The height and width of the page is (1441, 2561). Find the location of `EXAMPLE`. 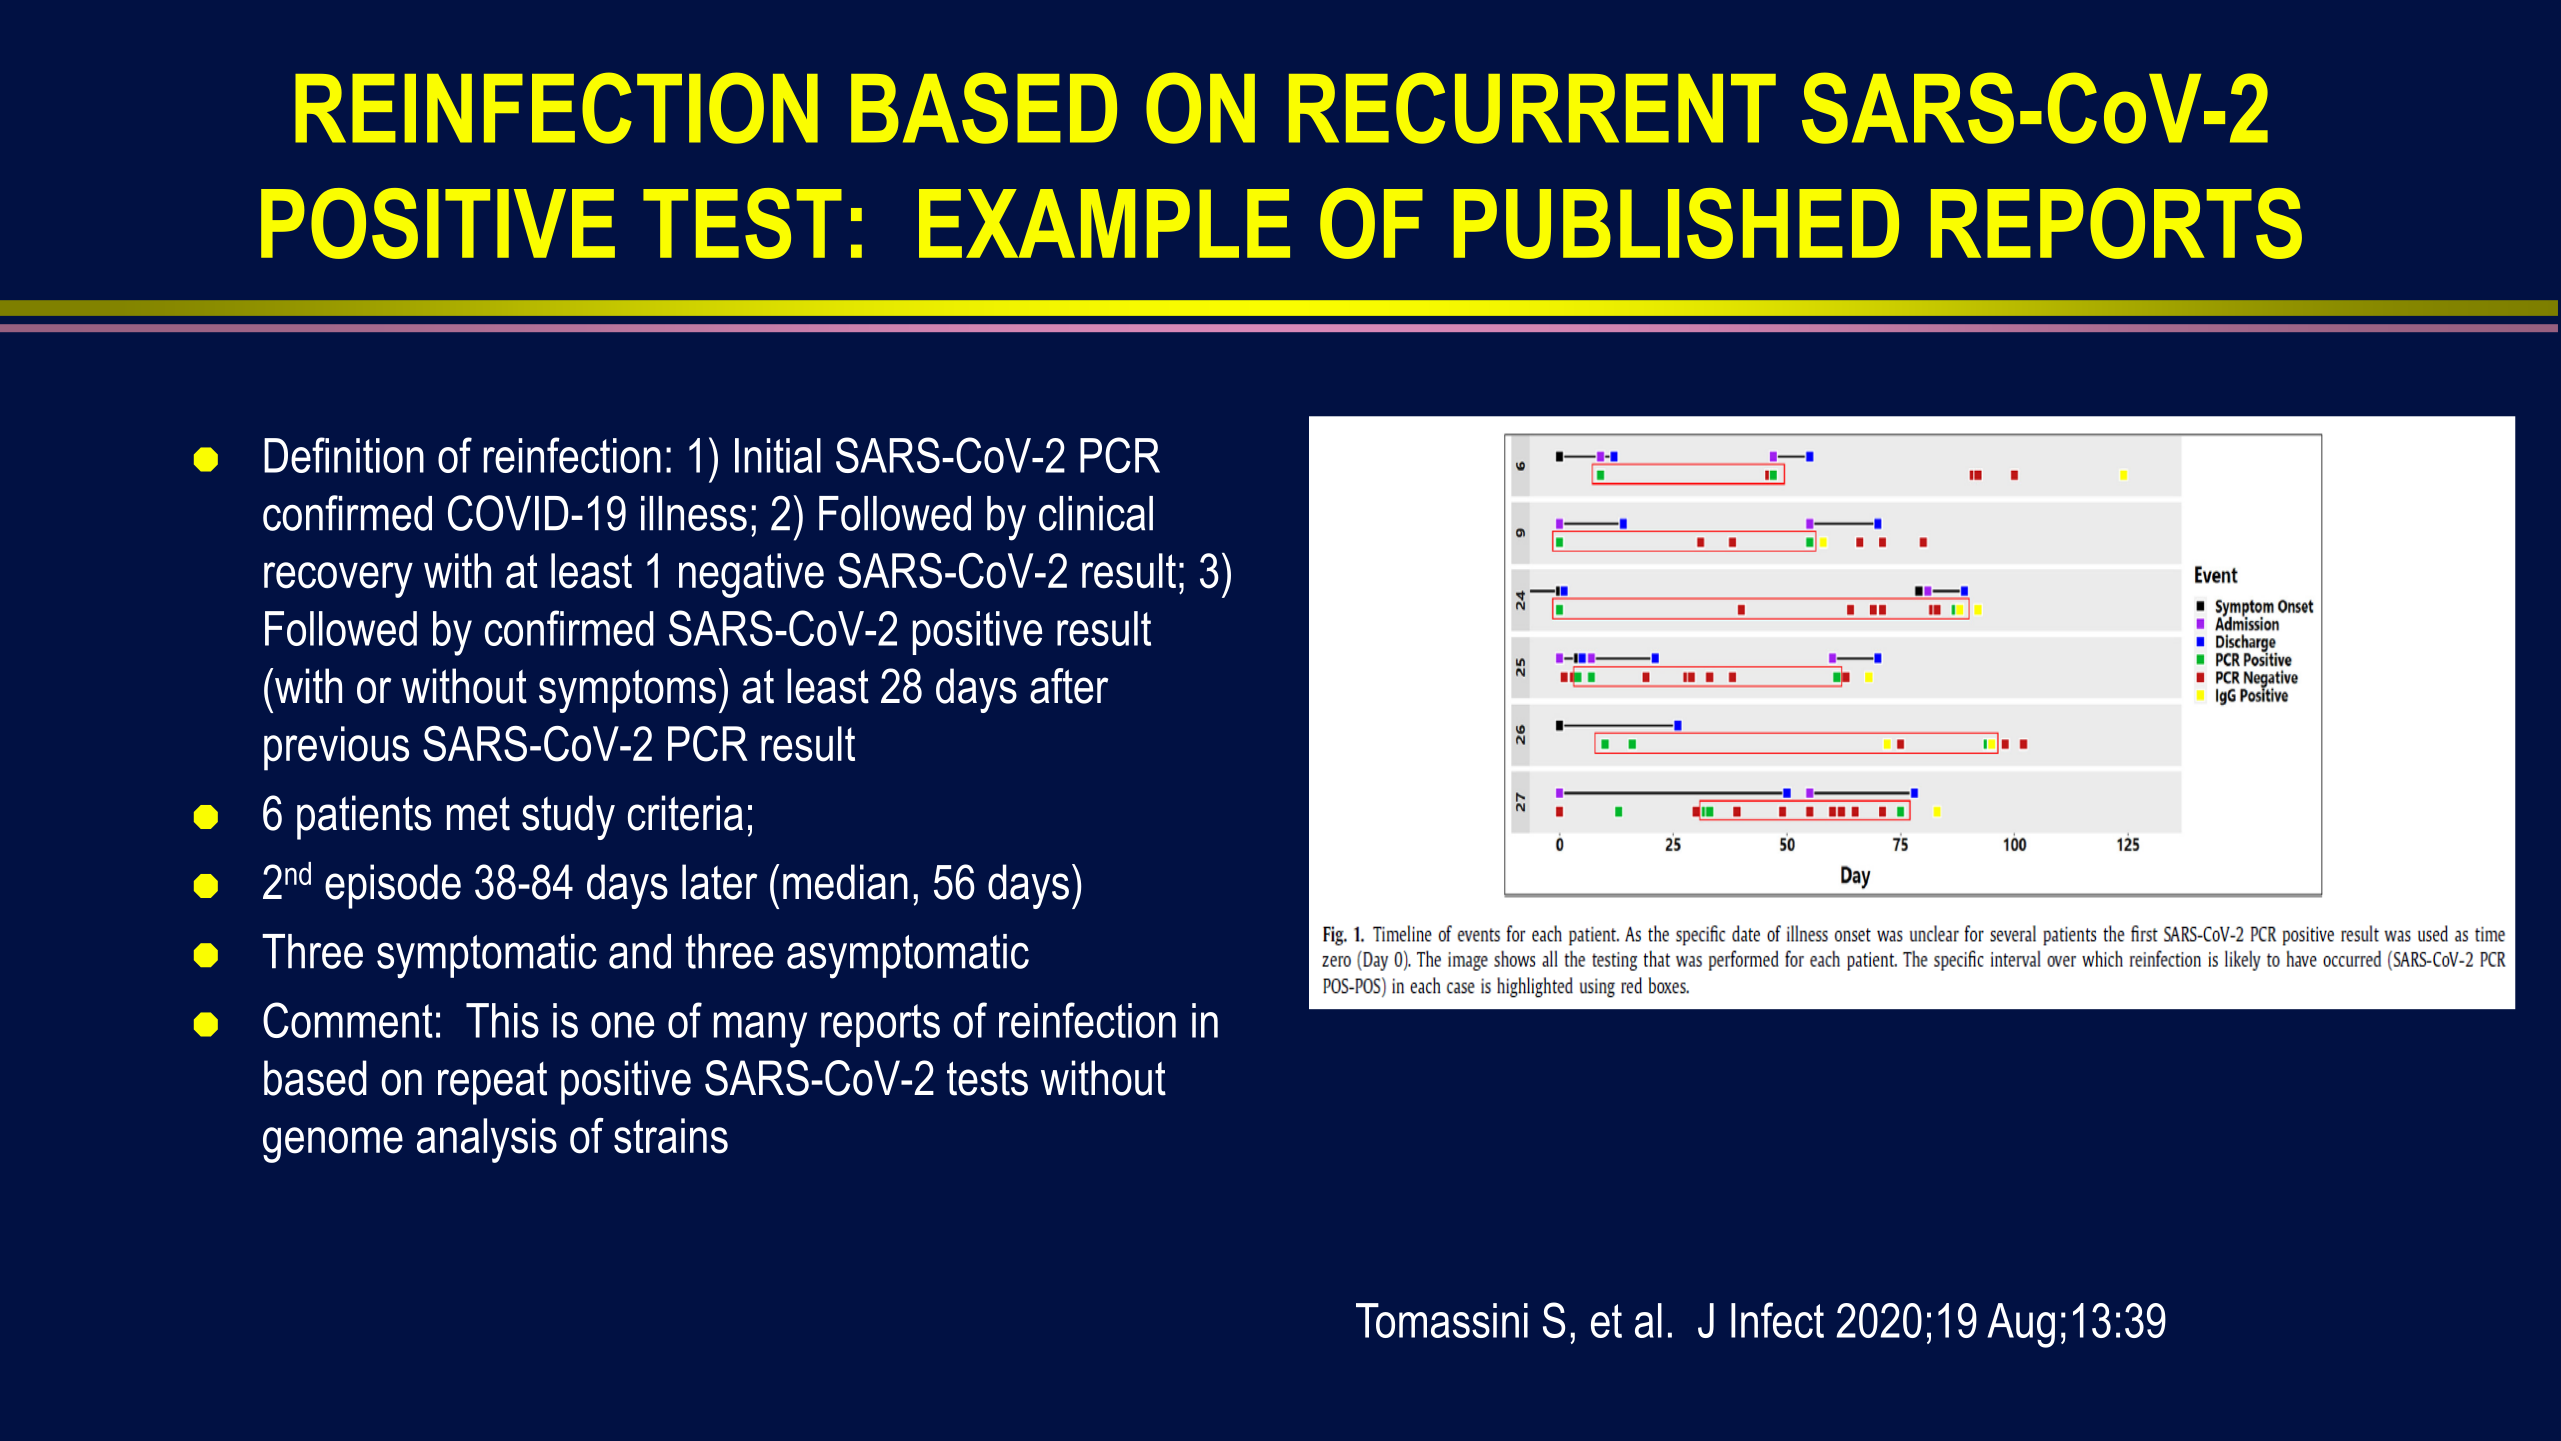

EXAMPLE is located at coordinates (1104, 223).
